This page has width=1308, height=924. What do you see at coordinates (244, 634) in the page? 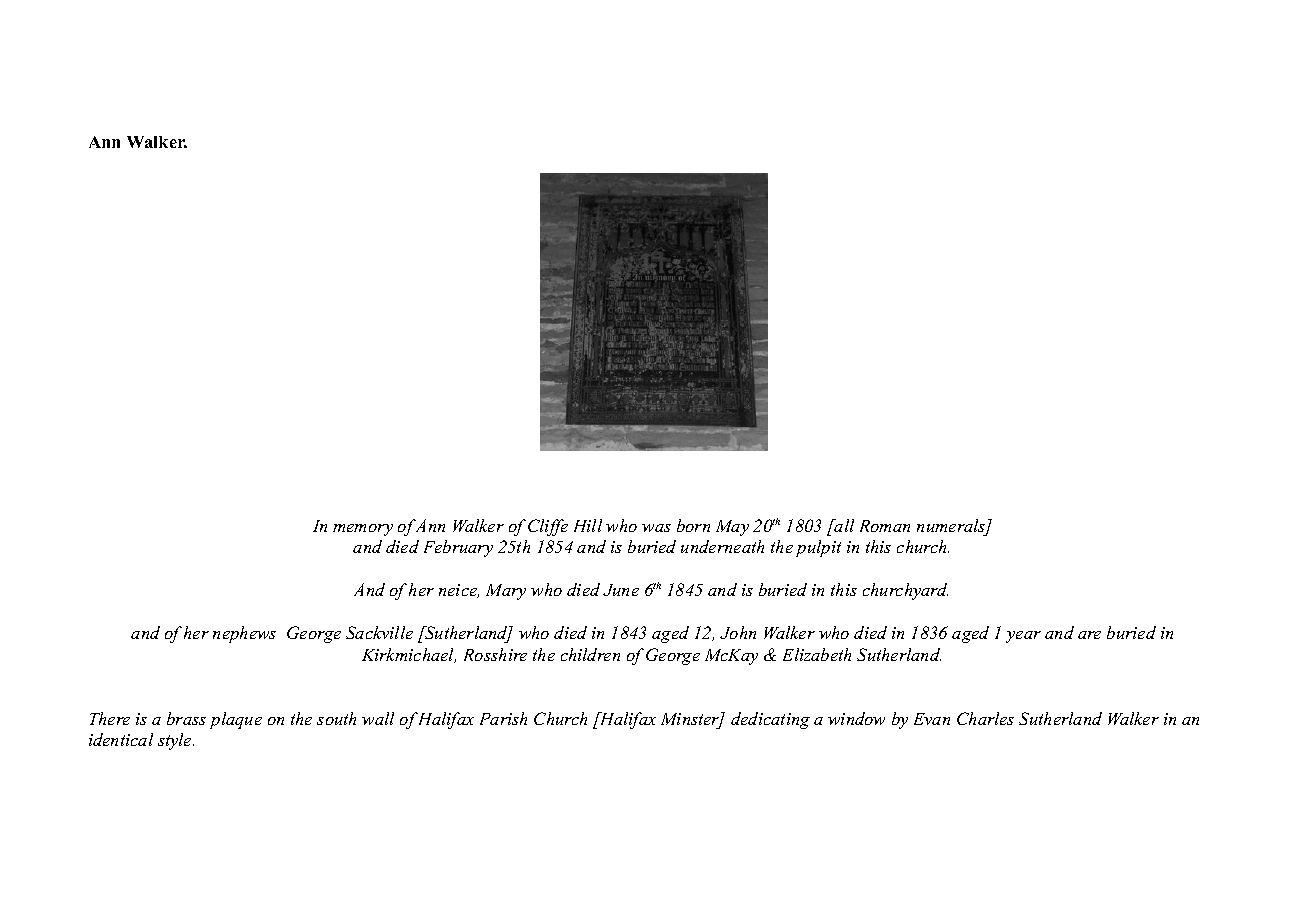
I see `nephews` at bounding box center [244, 634].
